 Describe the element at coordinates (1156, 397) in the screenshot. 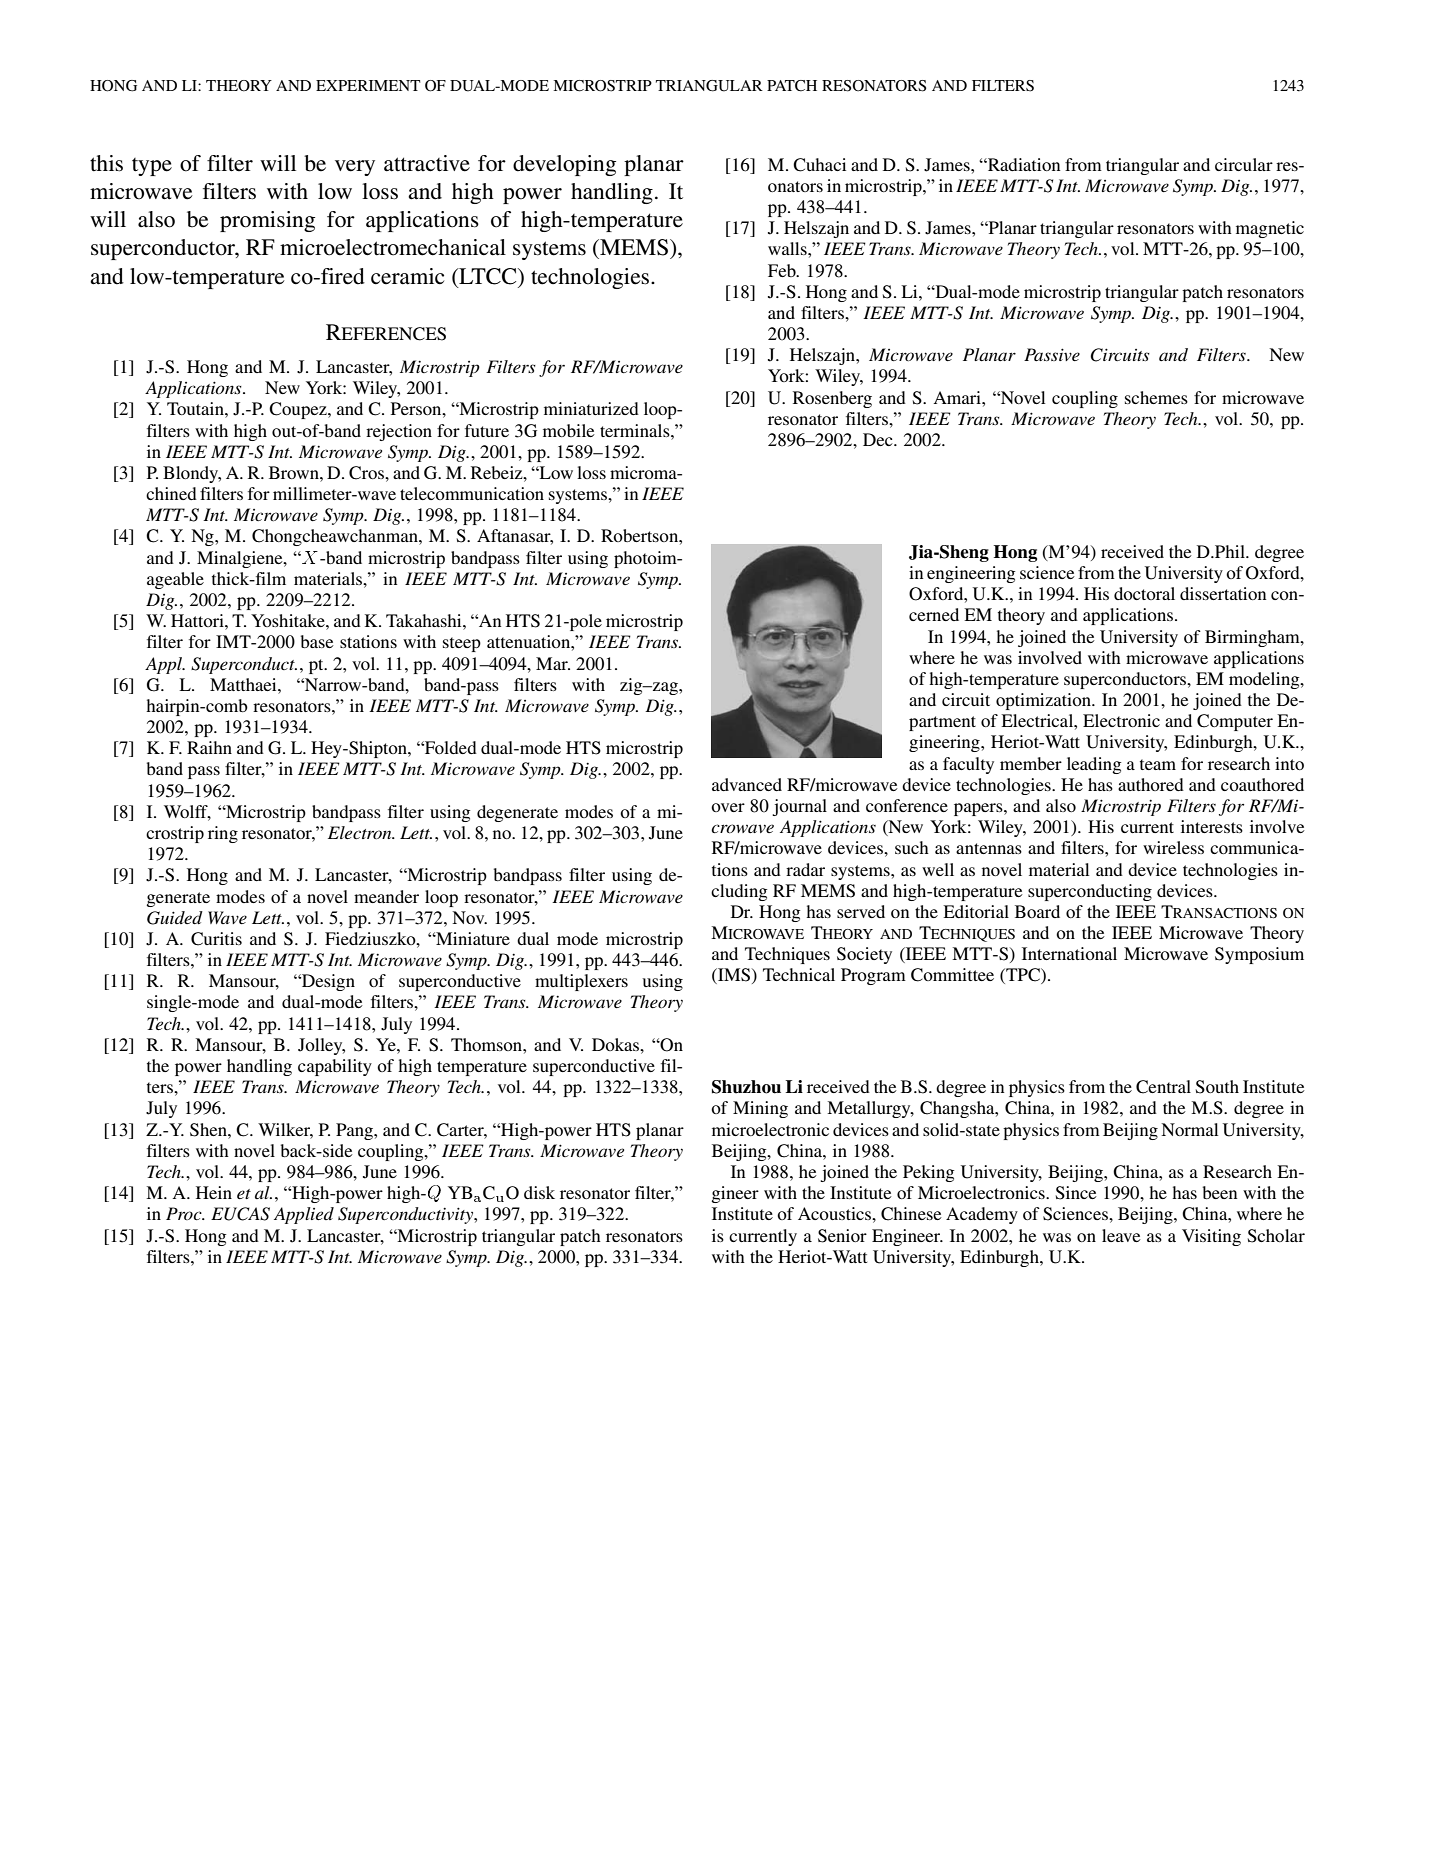

I see `schemes` at that location.
